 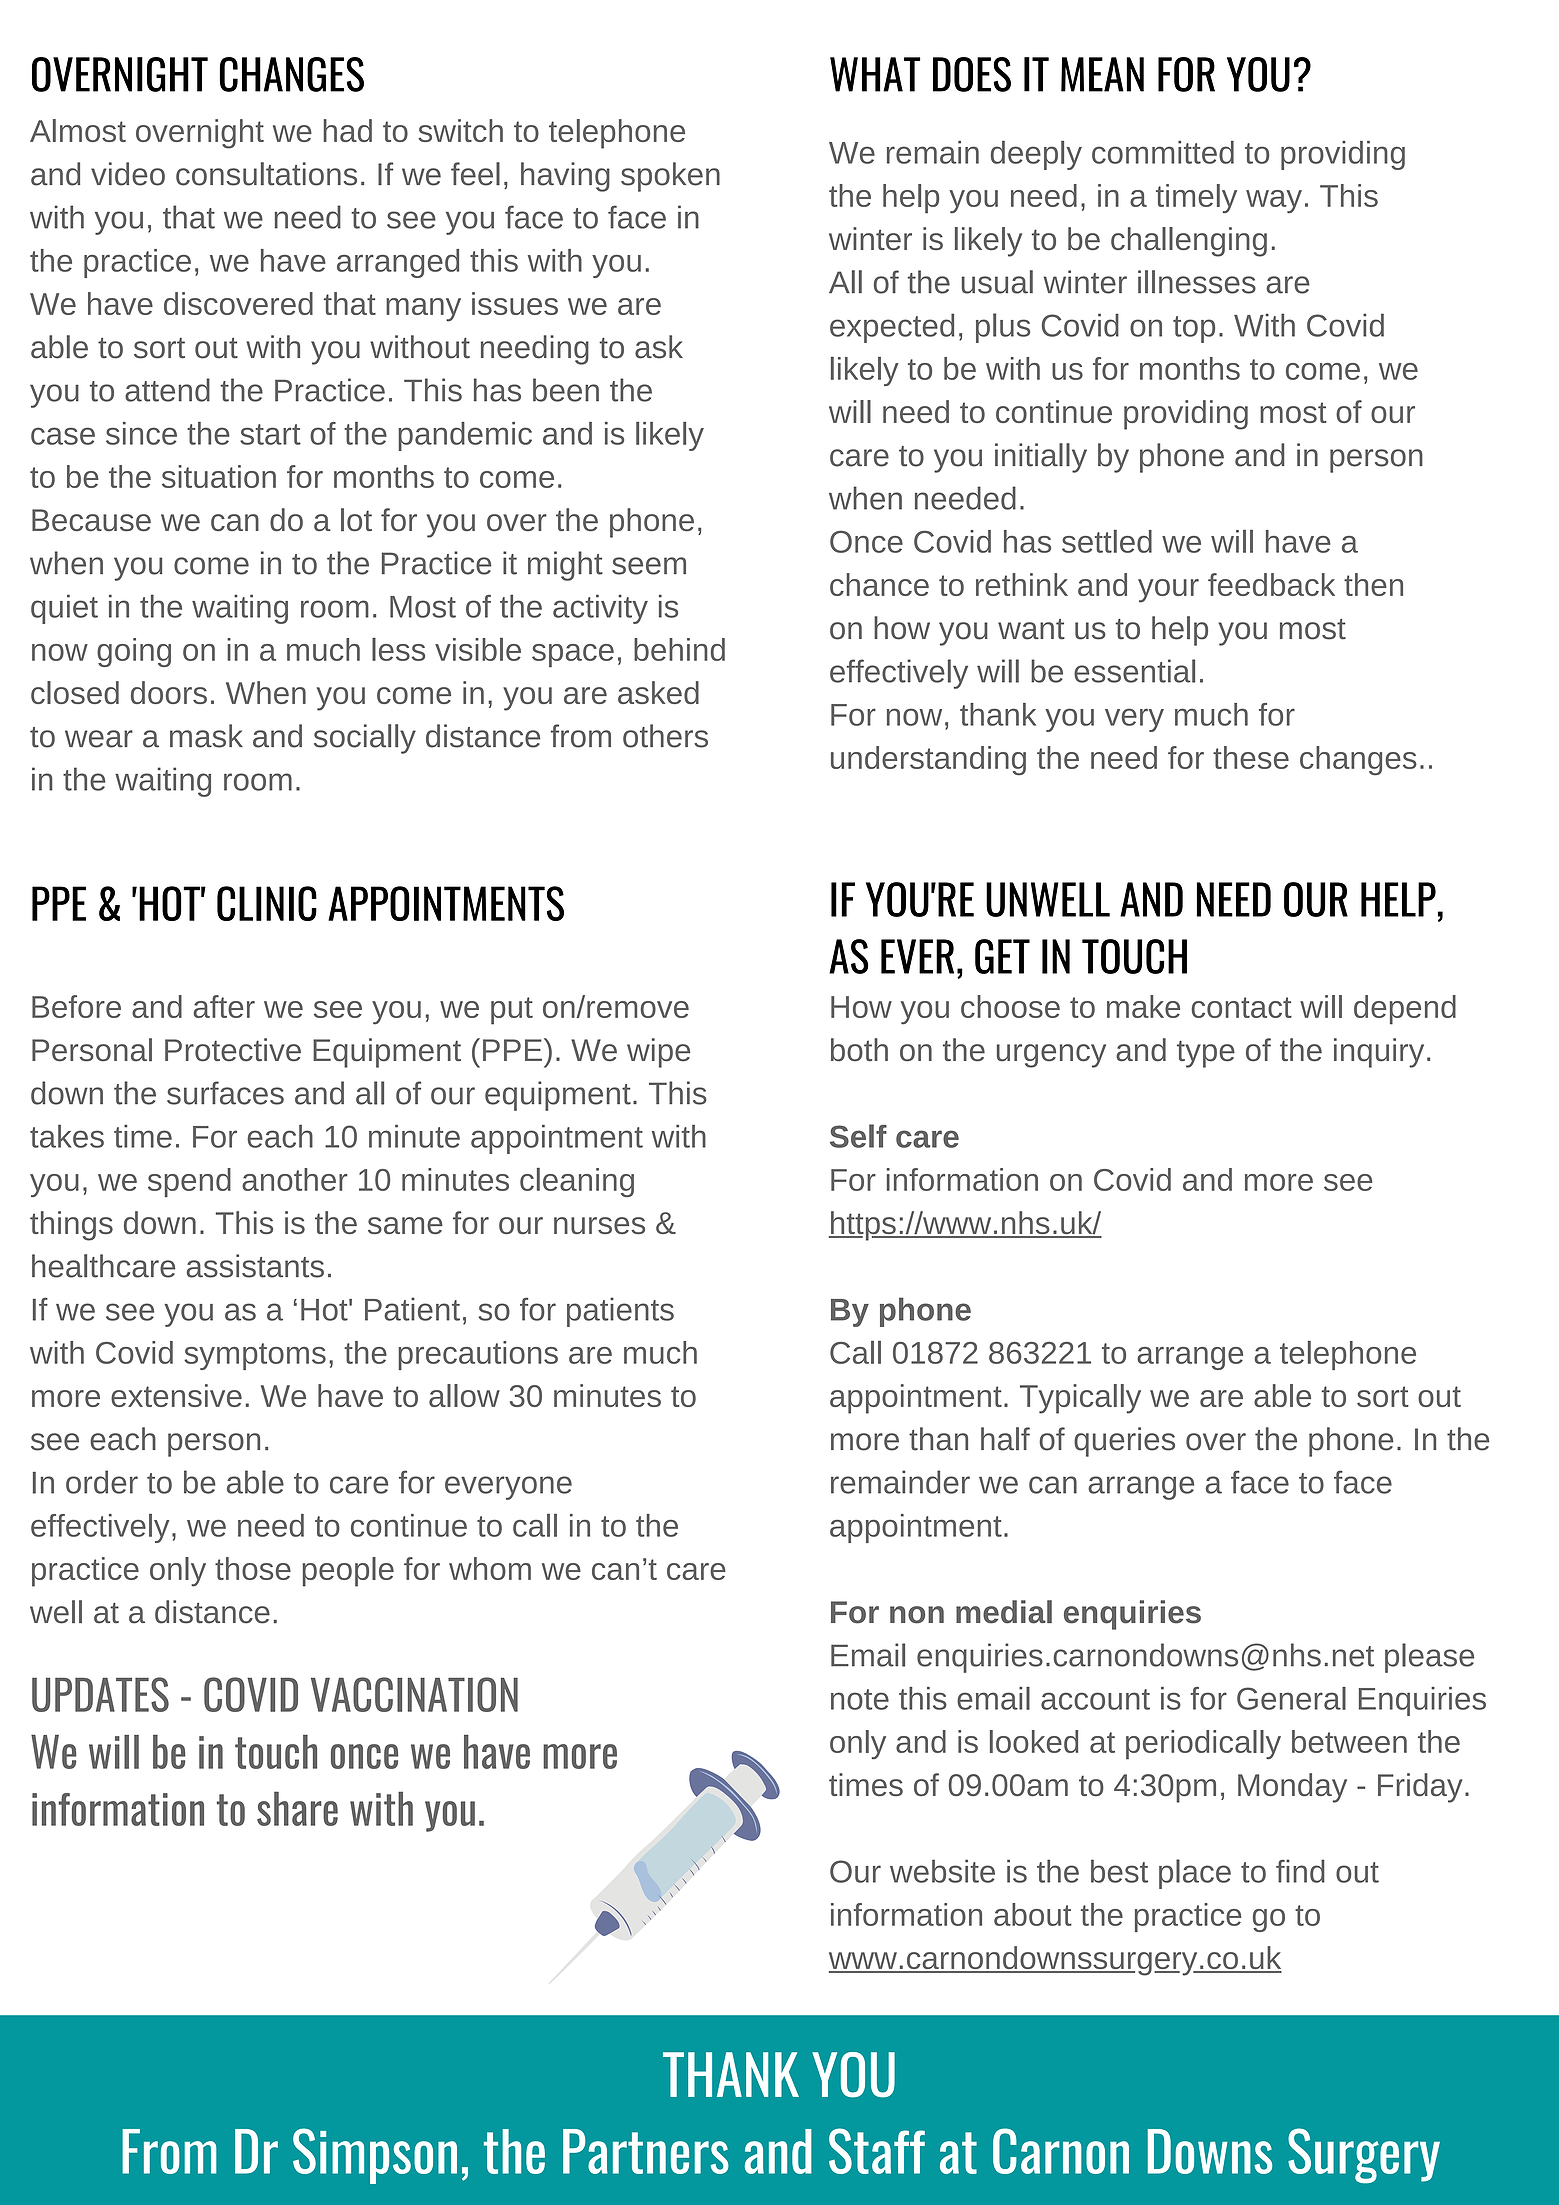 I want to click on queries, so click(x=1124, y=1442).
